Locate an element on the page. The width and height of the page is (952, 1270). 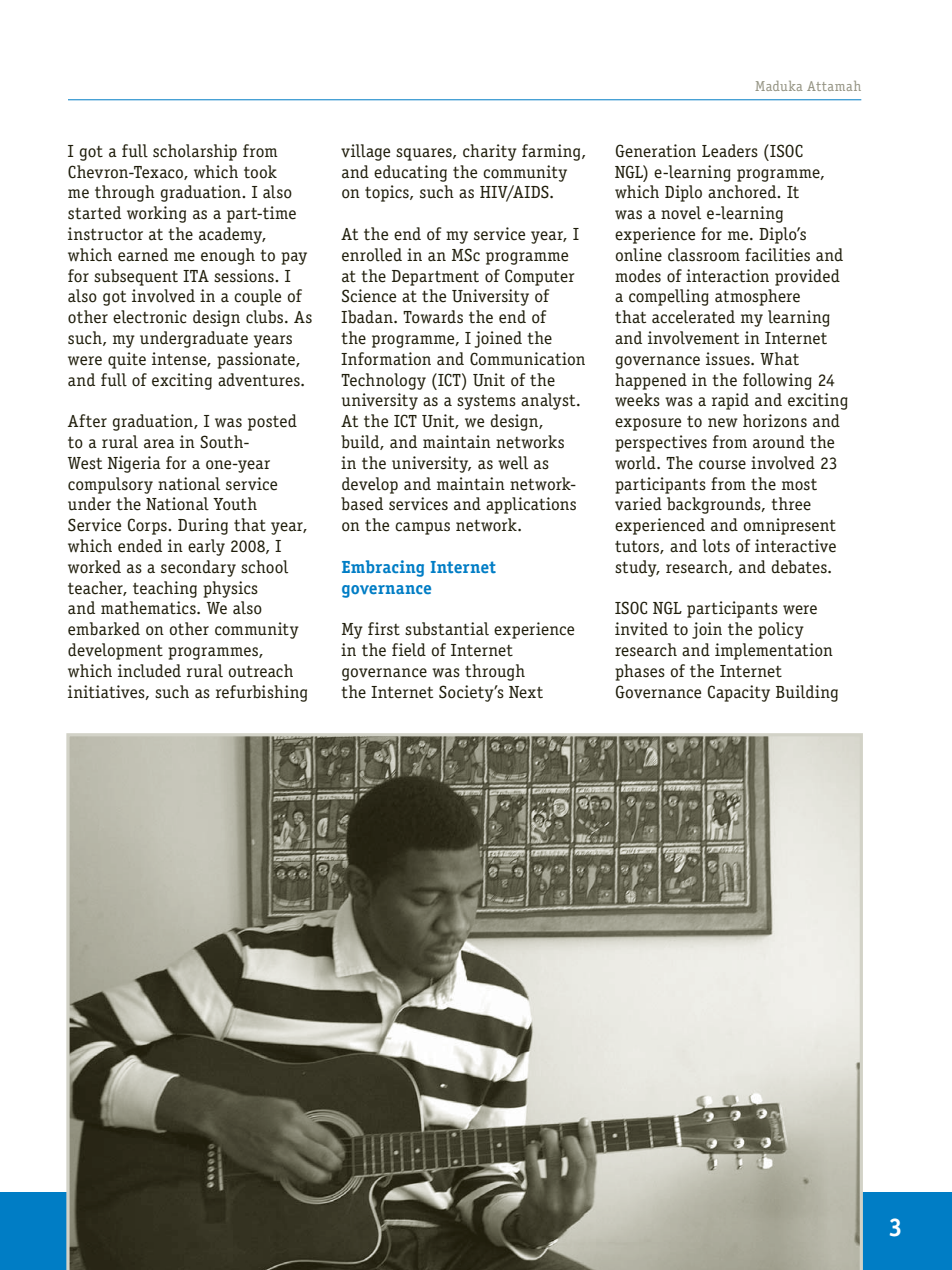
new is located at coordinates (723, 423).
